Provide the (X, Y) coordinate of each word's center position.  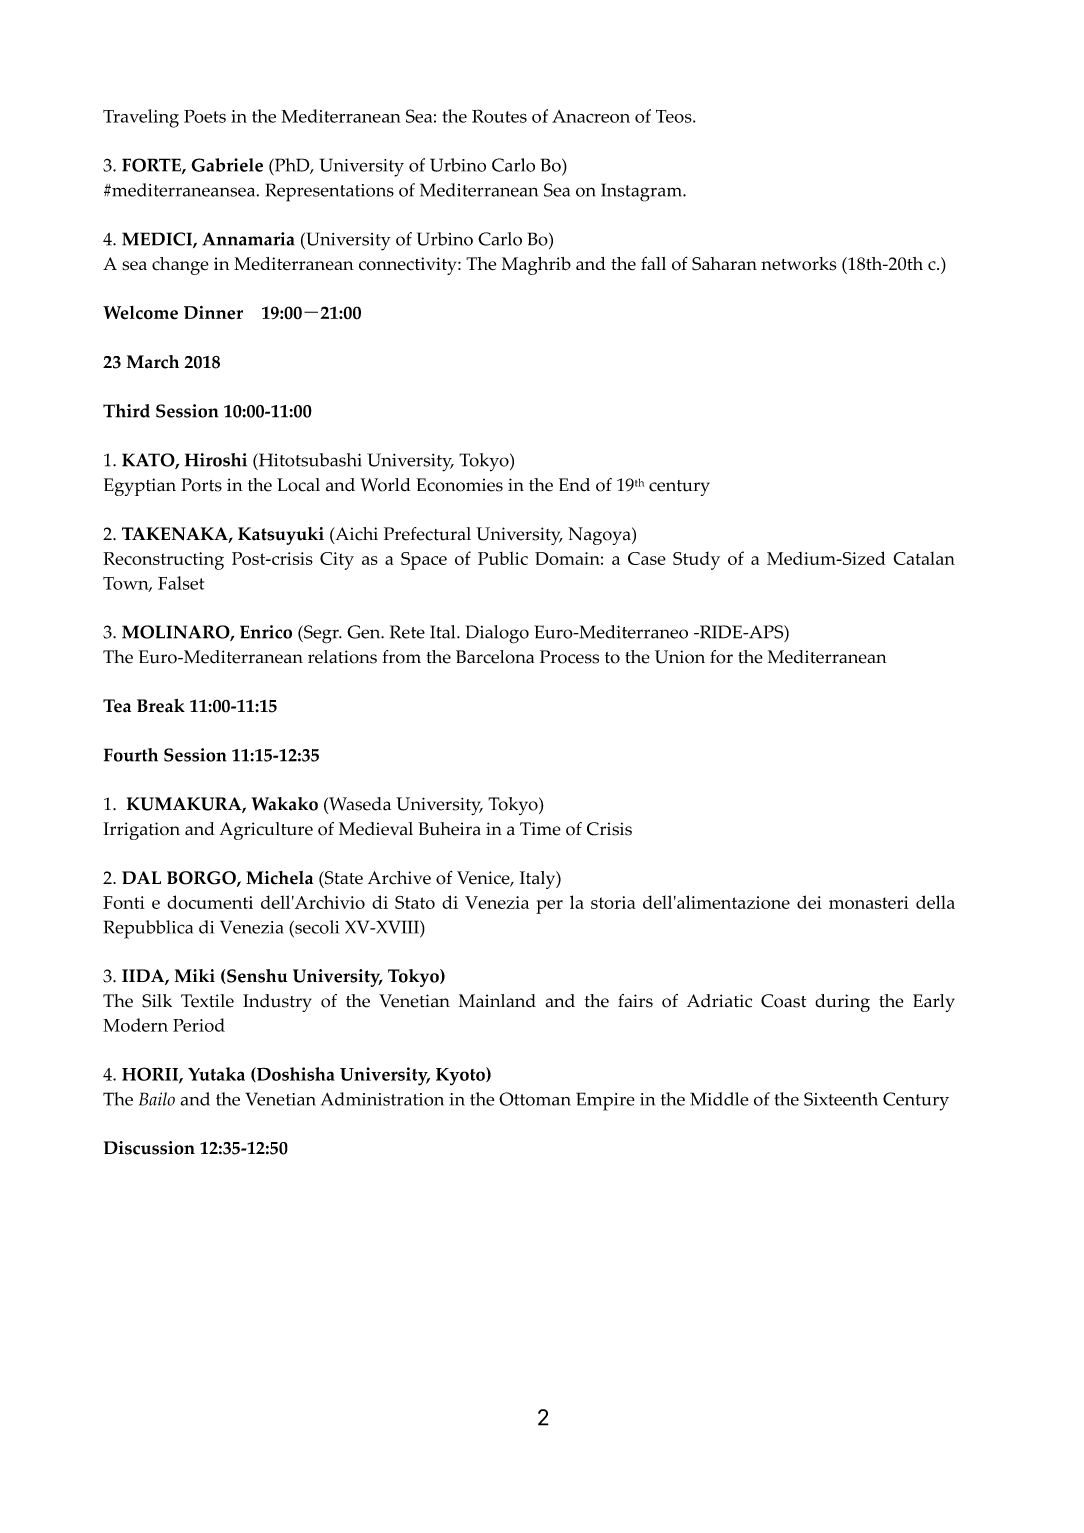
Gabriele (227, 165)
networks (798, 264)
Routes (499, 116)
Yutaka (216, 1074)
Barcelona (495, 657)
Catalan (924, 558)
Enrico (266, 632)
